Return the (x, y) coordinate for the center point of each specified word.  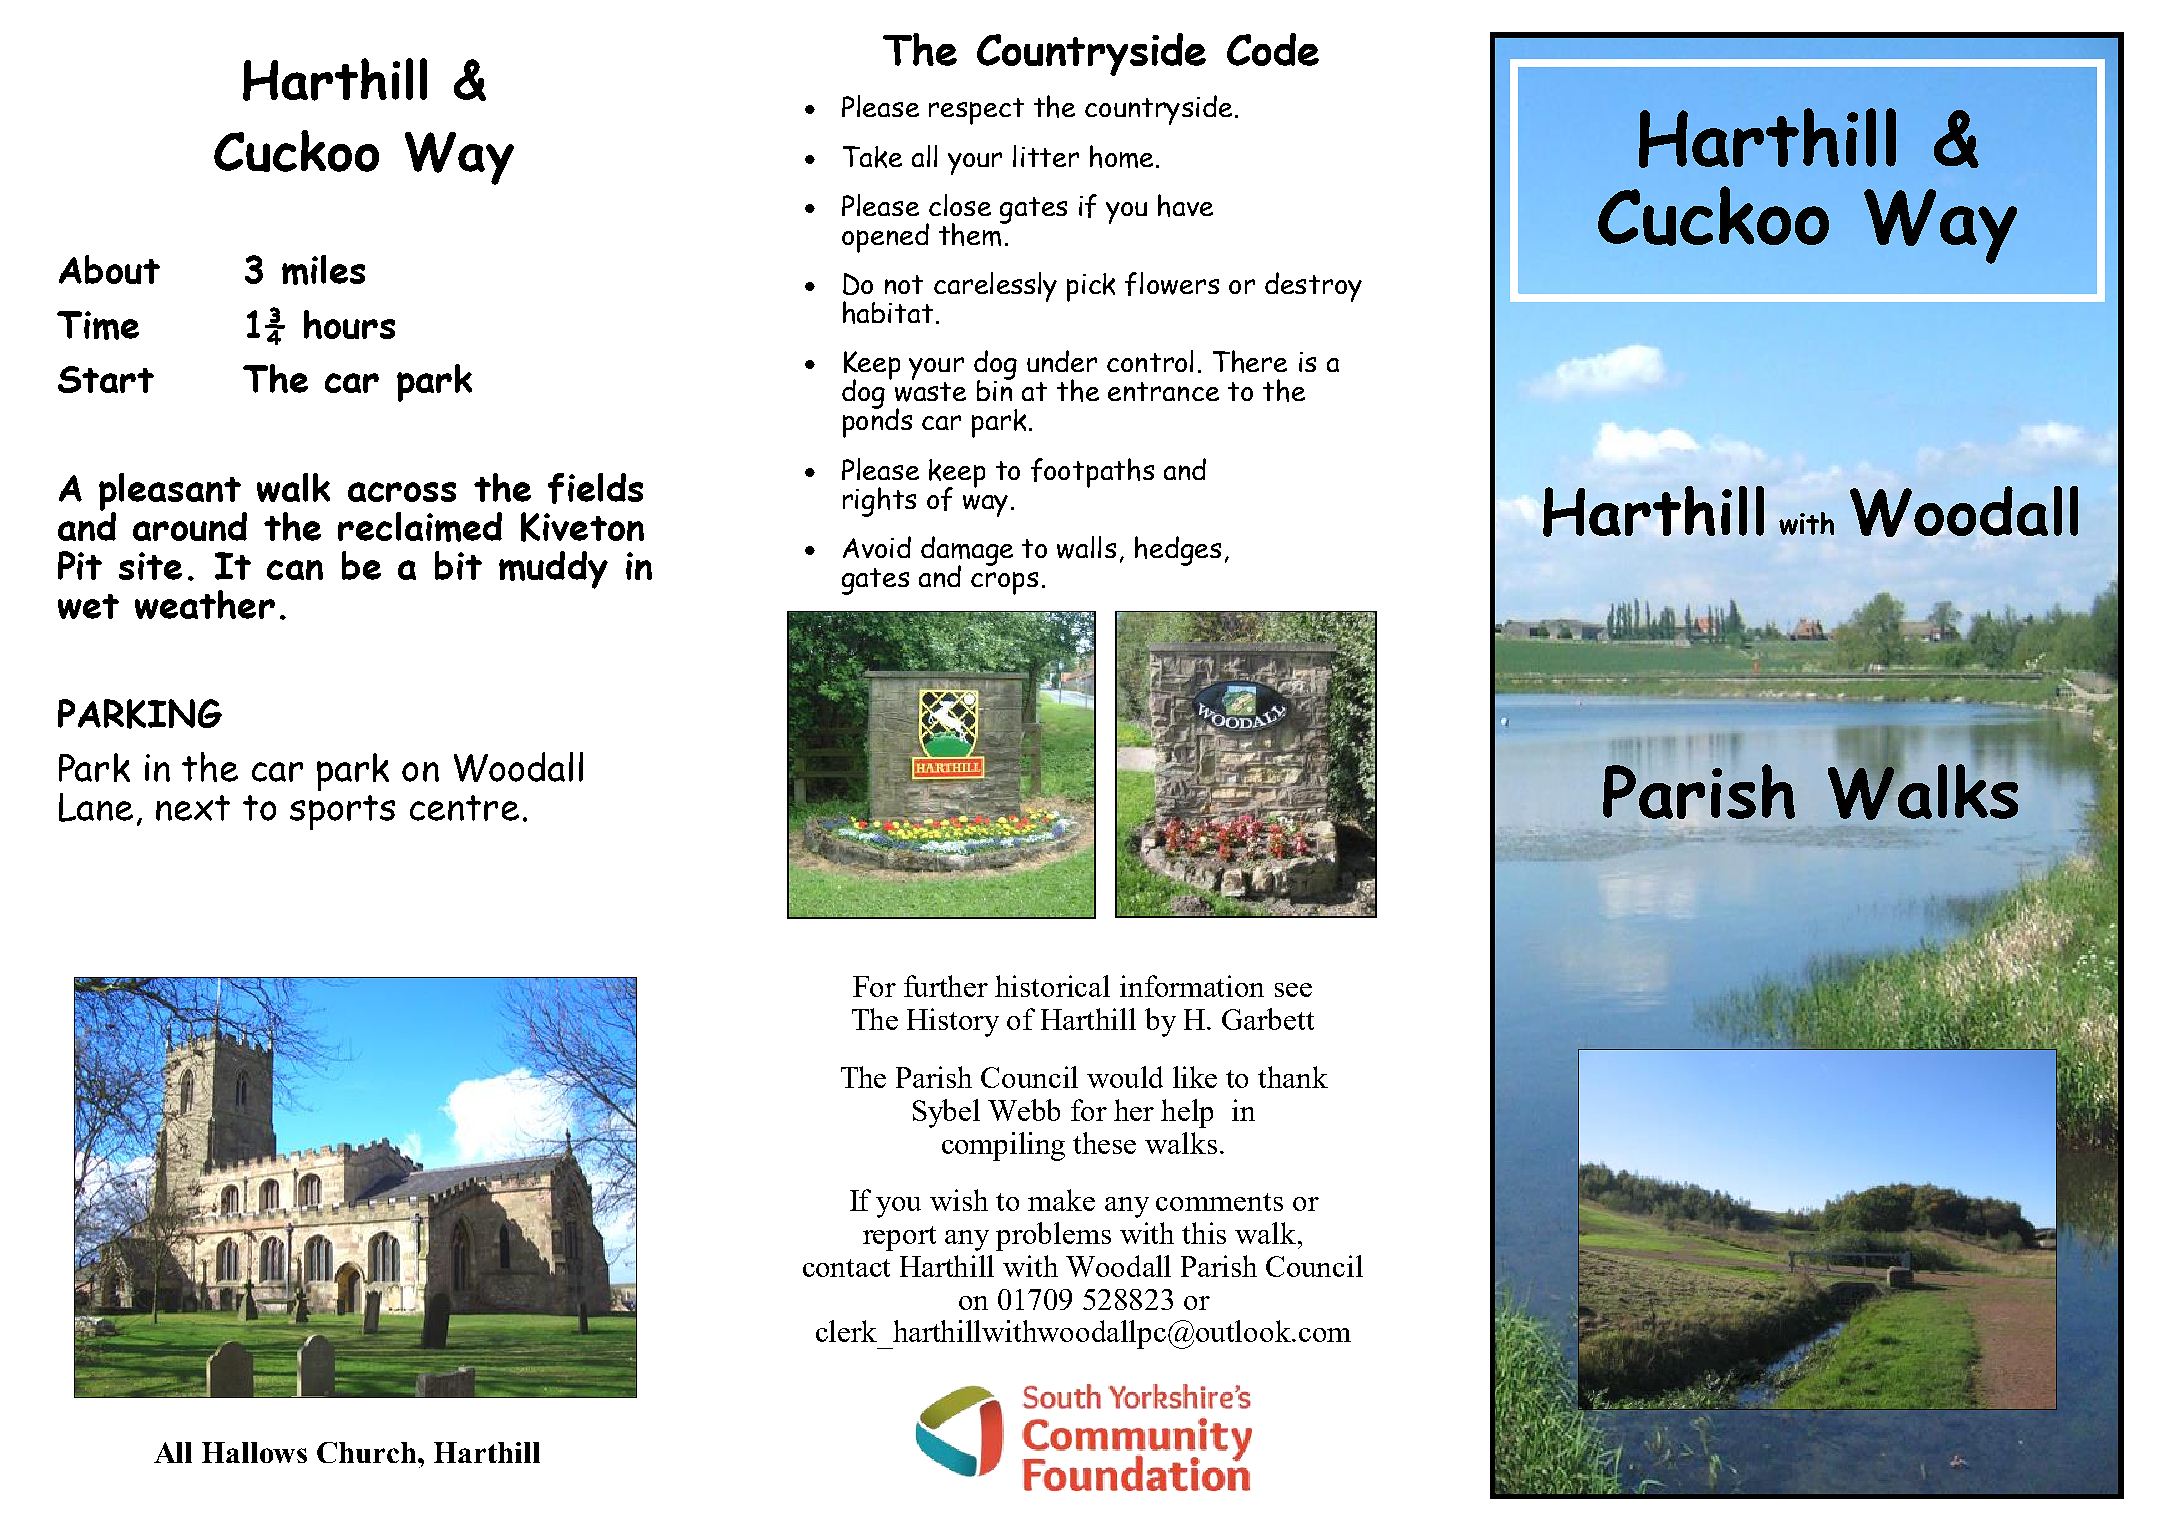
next (193, 808)
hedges (1178, 551)
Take (872, 157)
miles (323, 270)
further (946, 986)
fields (595, 488)
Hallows (254, 1452)
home (1121, 156)
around (190, 526)
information (1192, 986)
